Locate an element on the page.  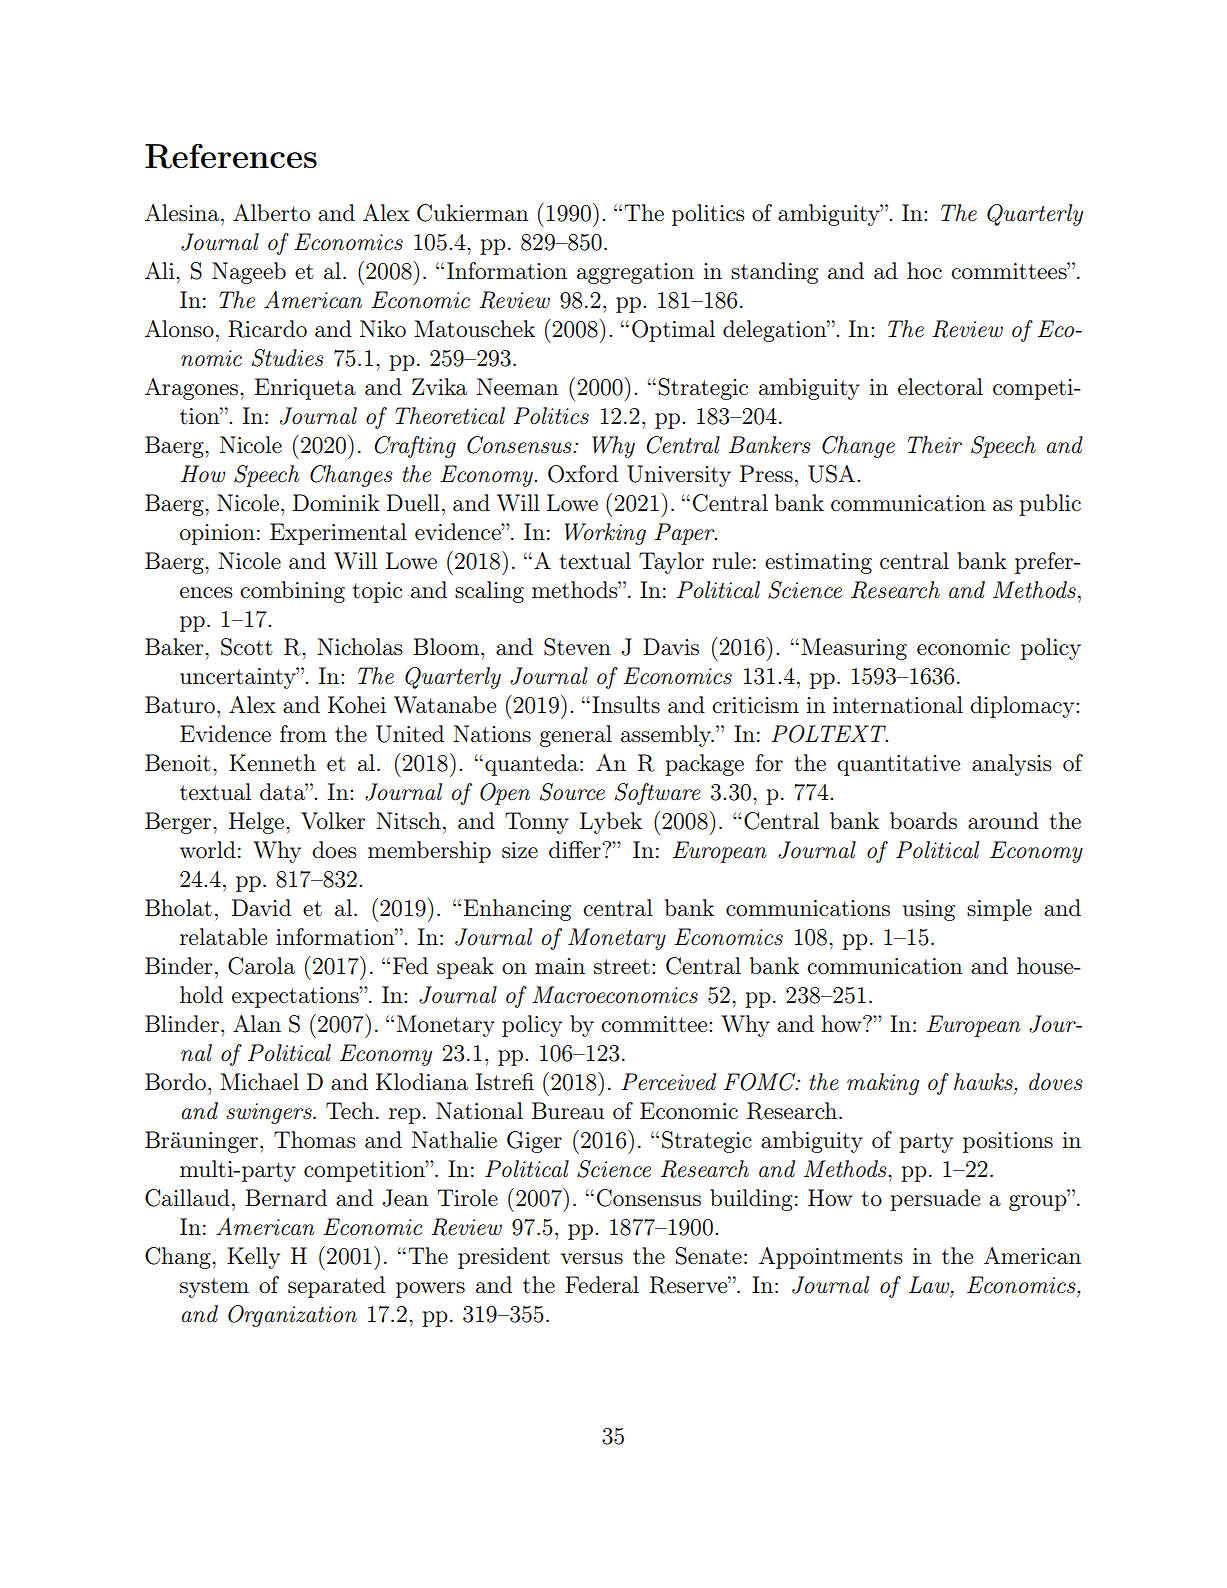
hoc is located at coordinates (924, 271).
